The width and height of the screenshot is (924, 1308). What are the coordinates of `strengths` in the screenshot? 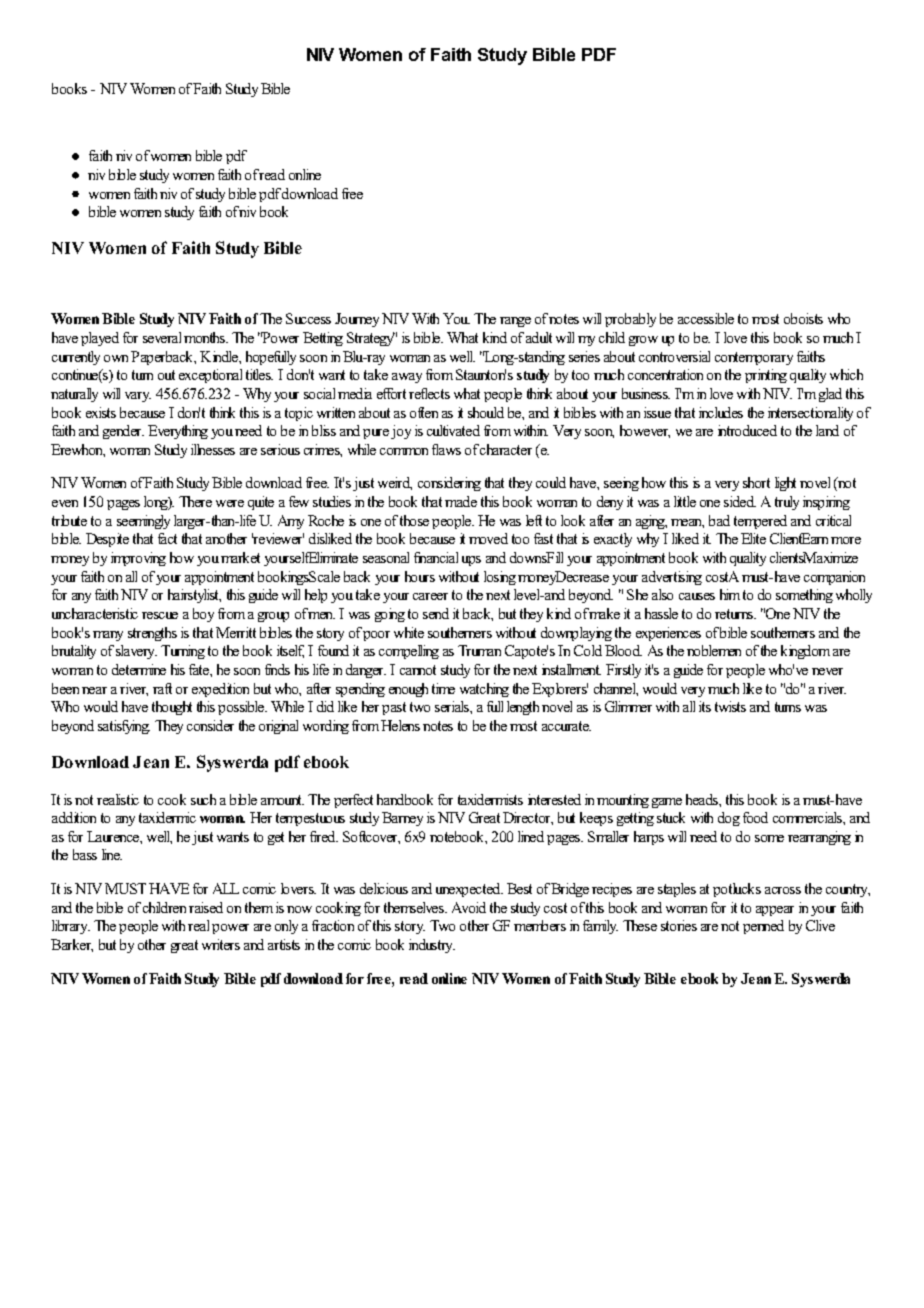 It's located at (152, 634).
